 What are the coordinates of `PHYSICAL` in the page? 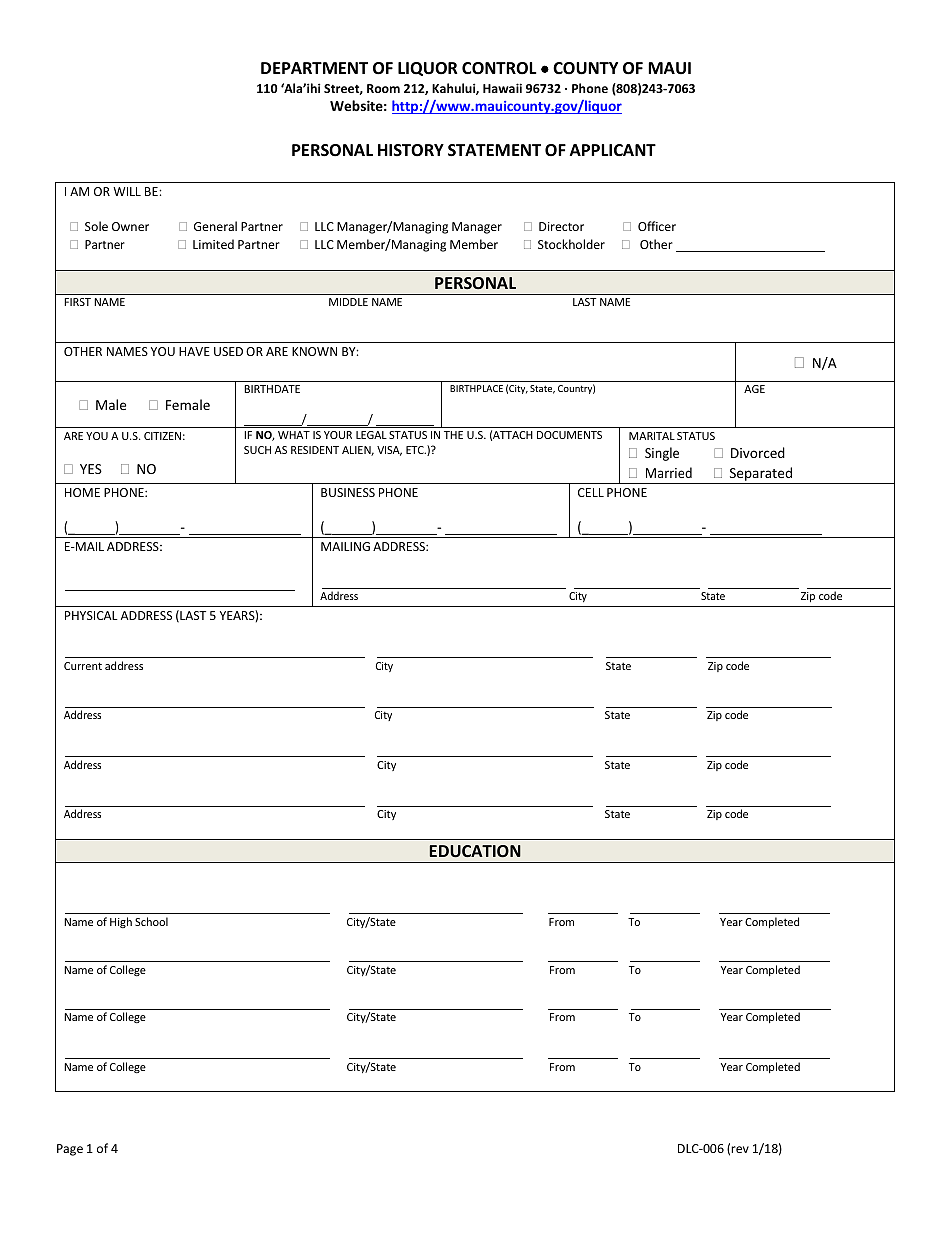 It's located at (91, 615).
